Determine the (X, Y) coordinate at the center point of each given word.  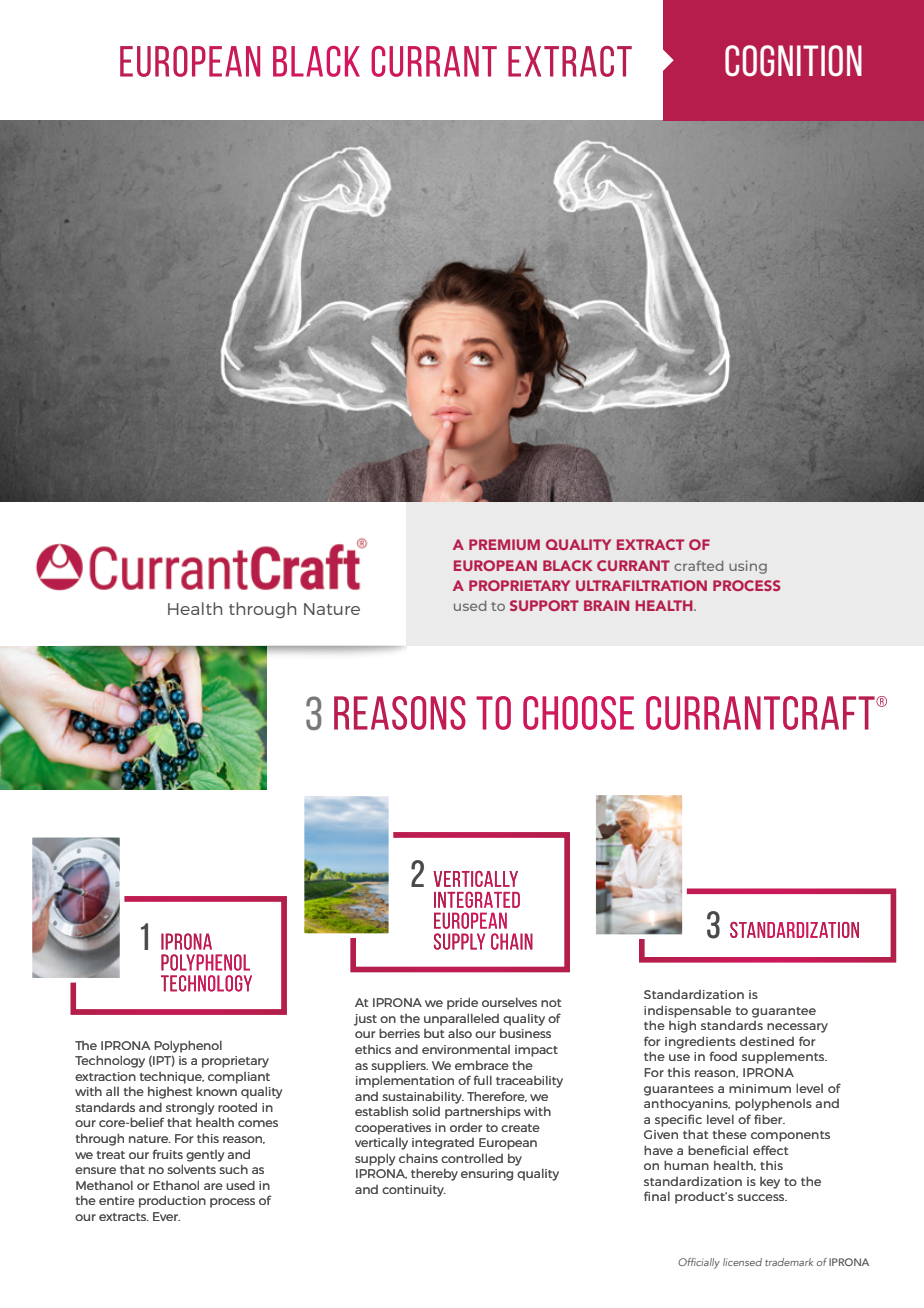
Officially (699, 1263)
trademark (789, 1262)
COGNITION (793, 61)
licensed (742, 1262)
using (748, 567)
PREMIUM (504, 544)
